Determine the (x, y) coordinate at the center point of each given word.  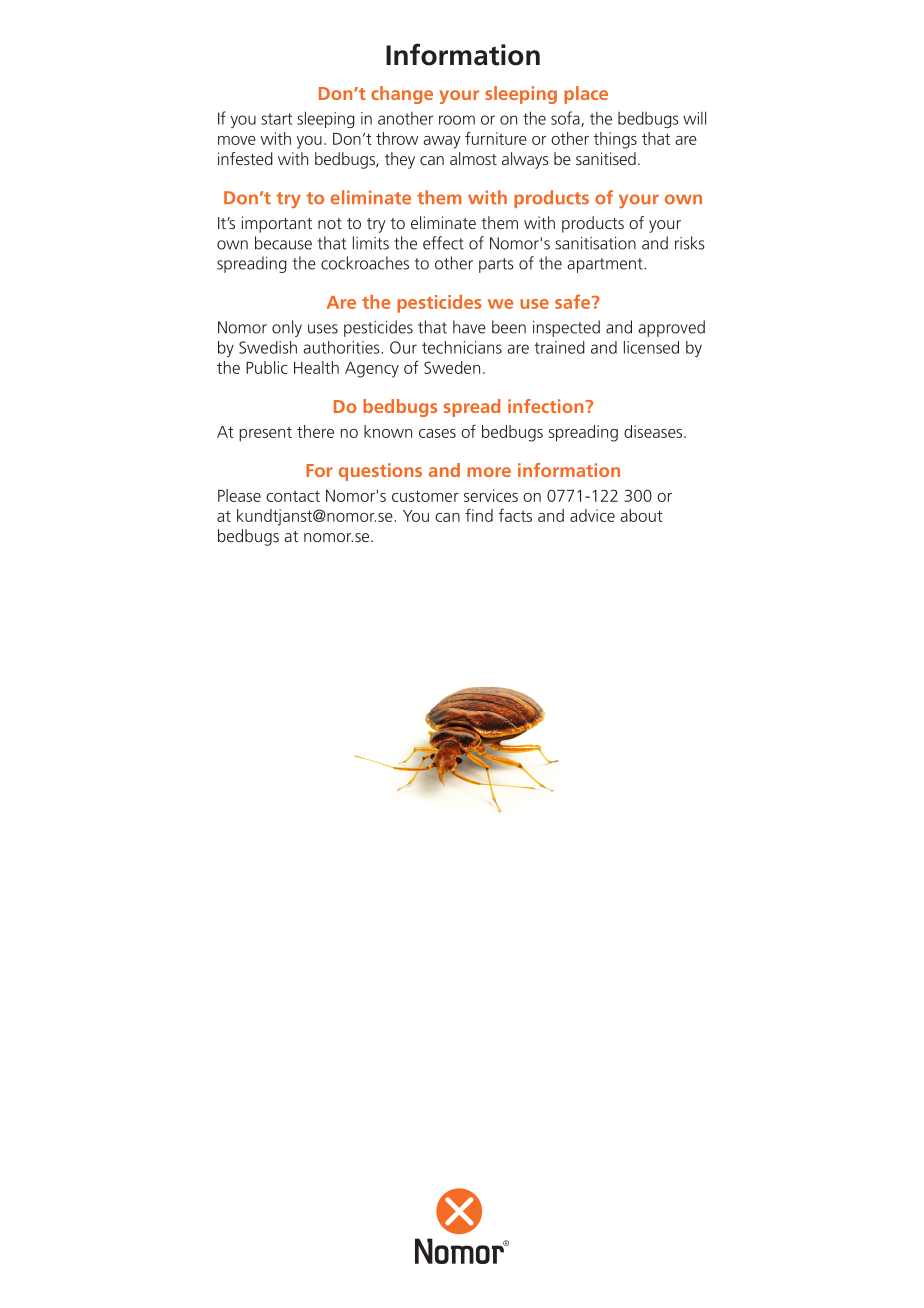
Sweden (452, 367)
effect (443, 243)
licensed (651, 347)
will (694, 118)
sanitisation (595, 243)
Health (316, 367)
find (479, 515)
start (276, 119)
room (457, 120)
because (283, 243)
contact (293, 496)
